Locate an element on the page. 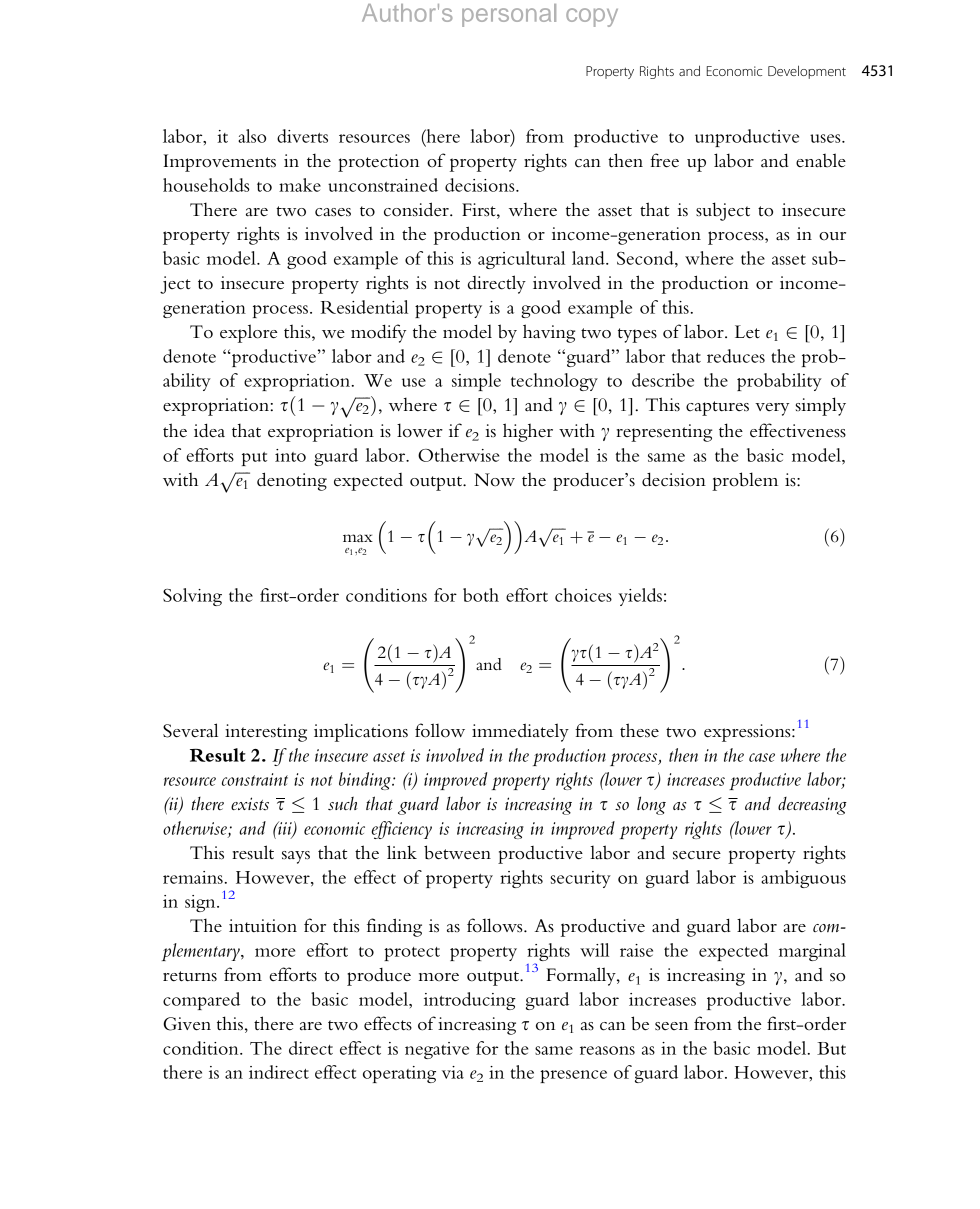 Image resolution: width=980 pixels, height=1209 pixels. via is located at coordinates (453, 1072).
